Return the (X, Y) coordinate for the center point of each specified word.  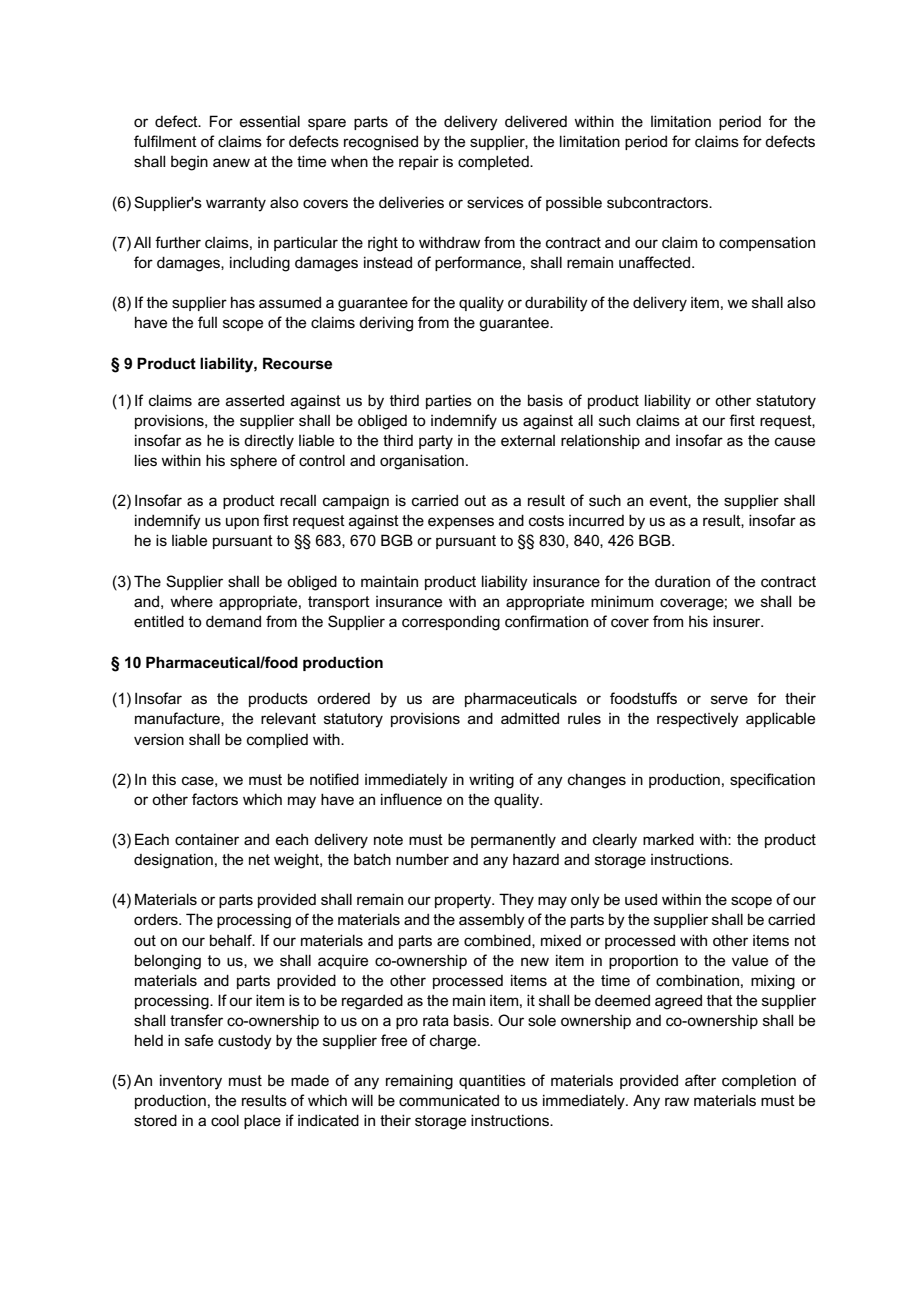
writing (491, 781)
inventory (191, 1082)
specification (772, 780)
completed (494, 162)
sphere (253, 462)
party (436, 442)
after (700, 1080)
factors (215, 799)
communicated (449, 1100)
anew (231, 162)
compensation (767, 243)
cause (795, 441)
